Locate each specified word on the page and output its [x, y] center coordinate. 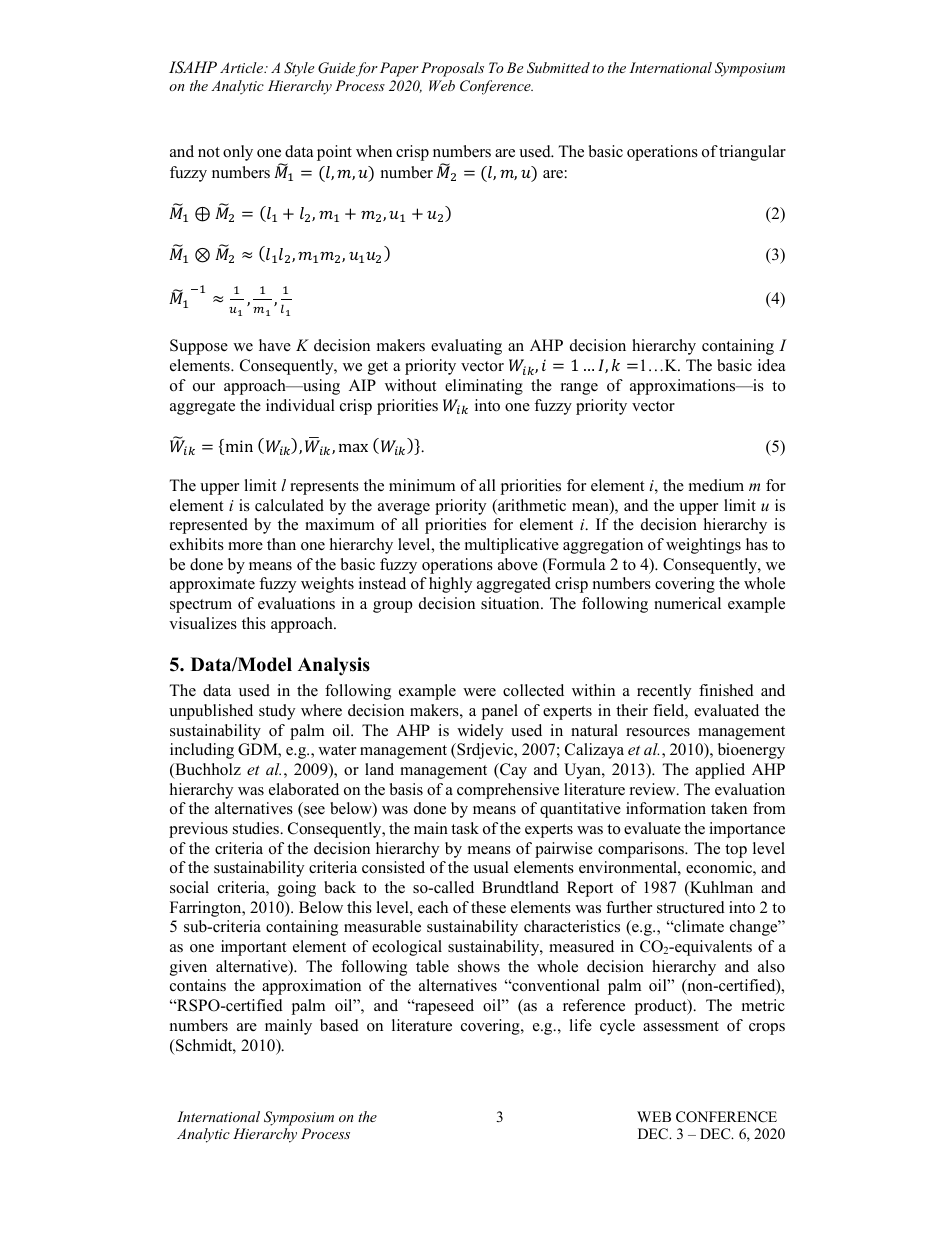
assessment [681, 1026]
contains [198, 985]
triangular [752, 153]
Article [243, 67]
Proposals [452, 69]
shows [479, 966]
